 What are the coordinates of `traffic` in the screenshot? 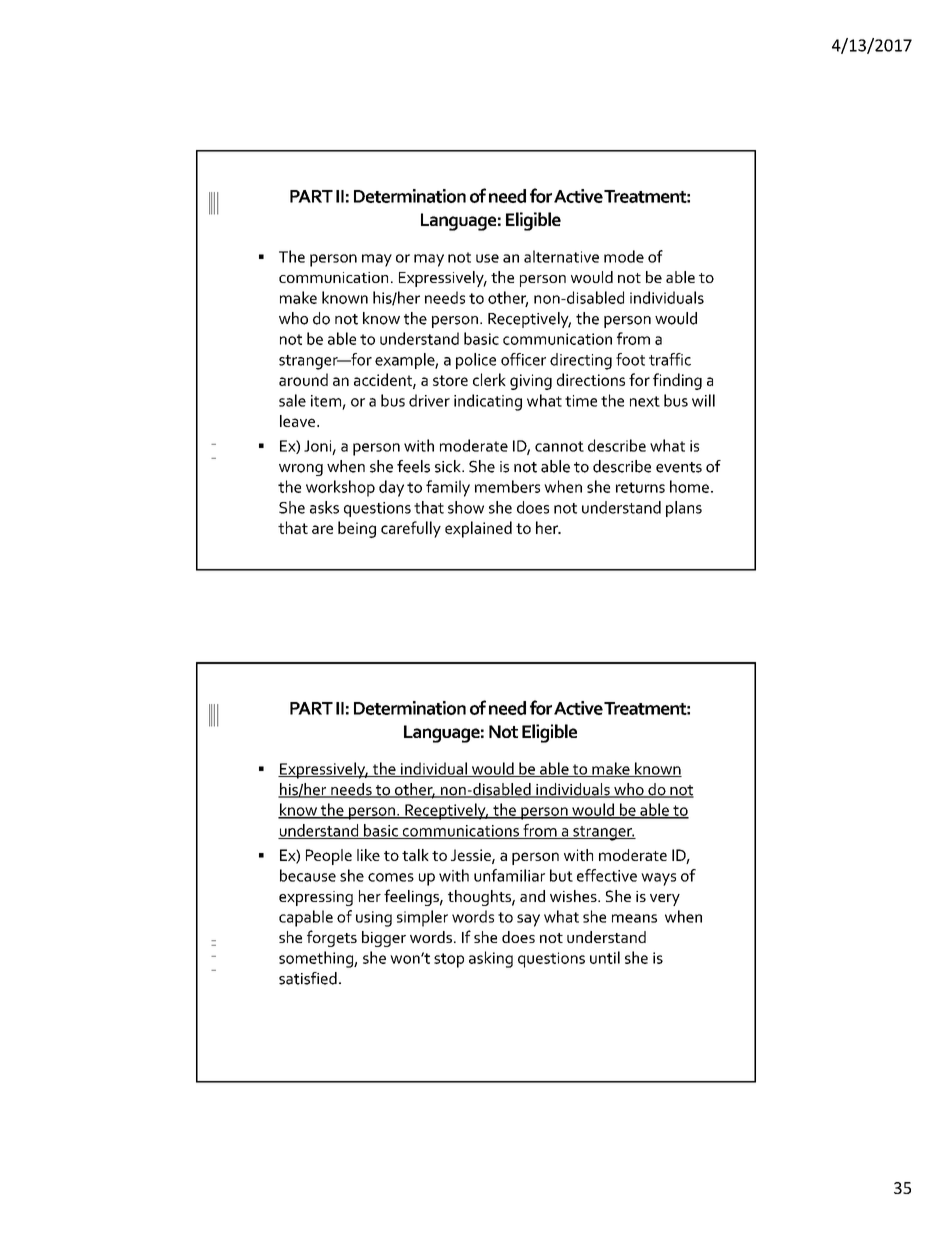 It's located at (670, 359).
